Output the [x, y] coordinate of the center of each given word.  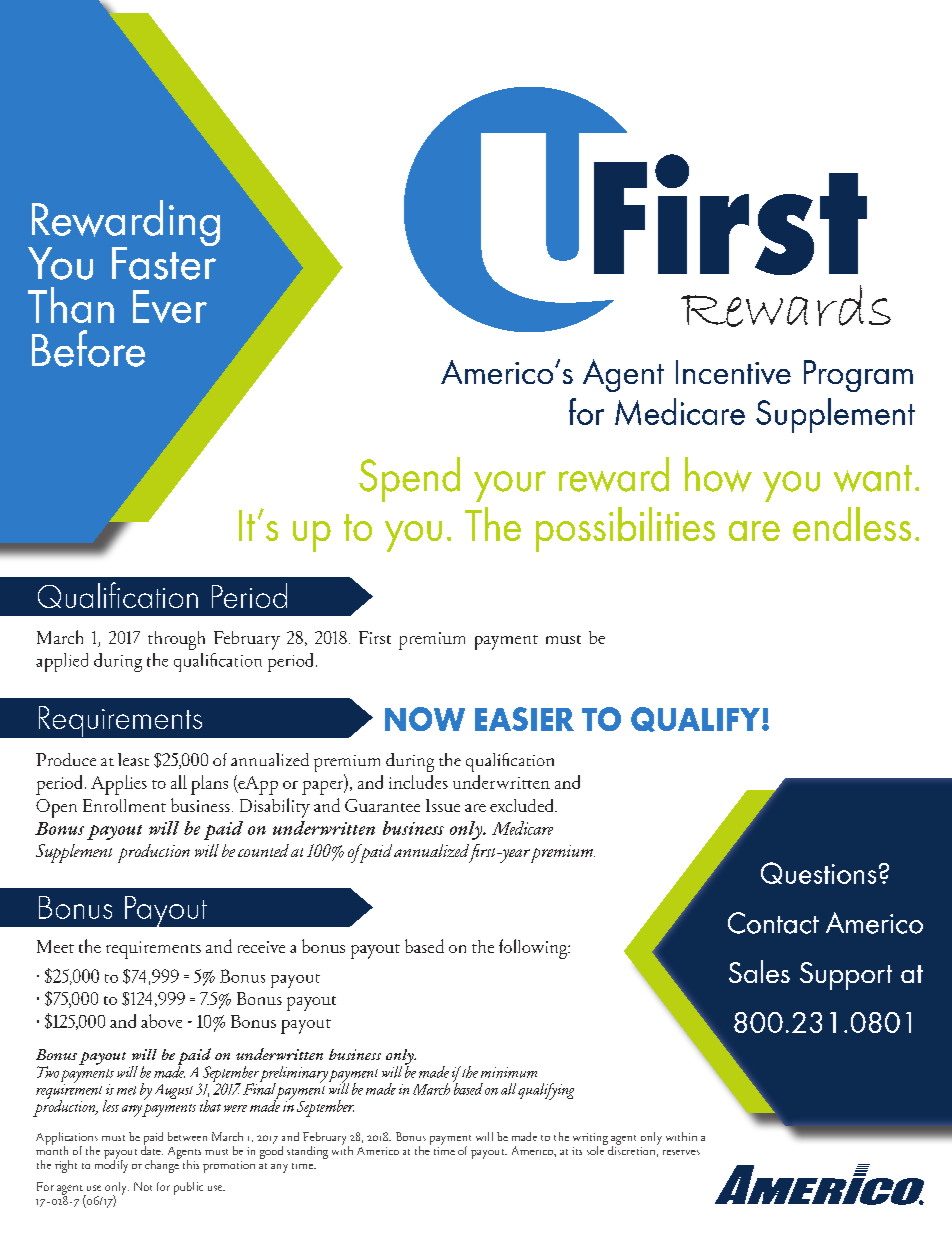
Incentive [733, 372]
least [133, 759]
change [163, 1165]
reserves [681, 1152]
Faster [164, 262]
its [577, 1151]
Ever [170, 306]
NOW [425, 719]
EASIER [524, 719]
